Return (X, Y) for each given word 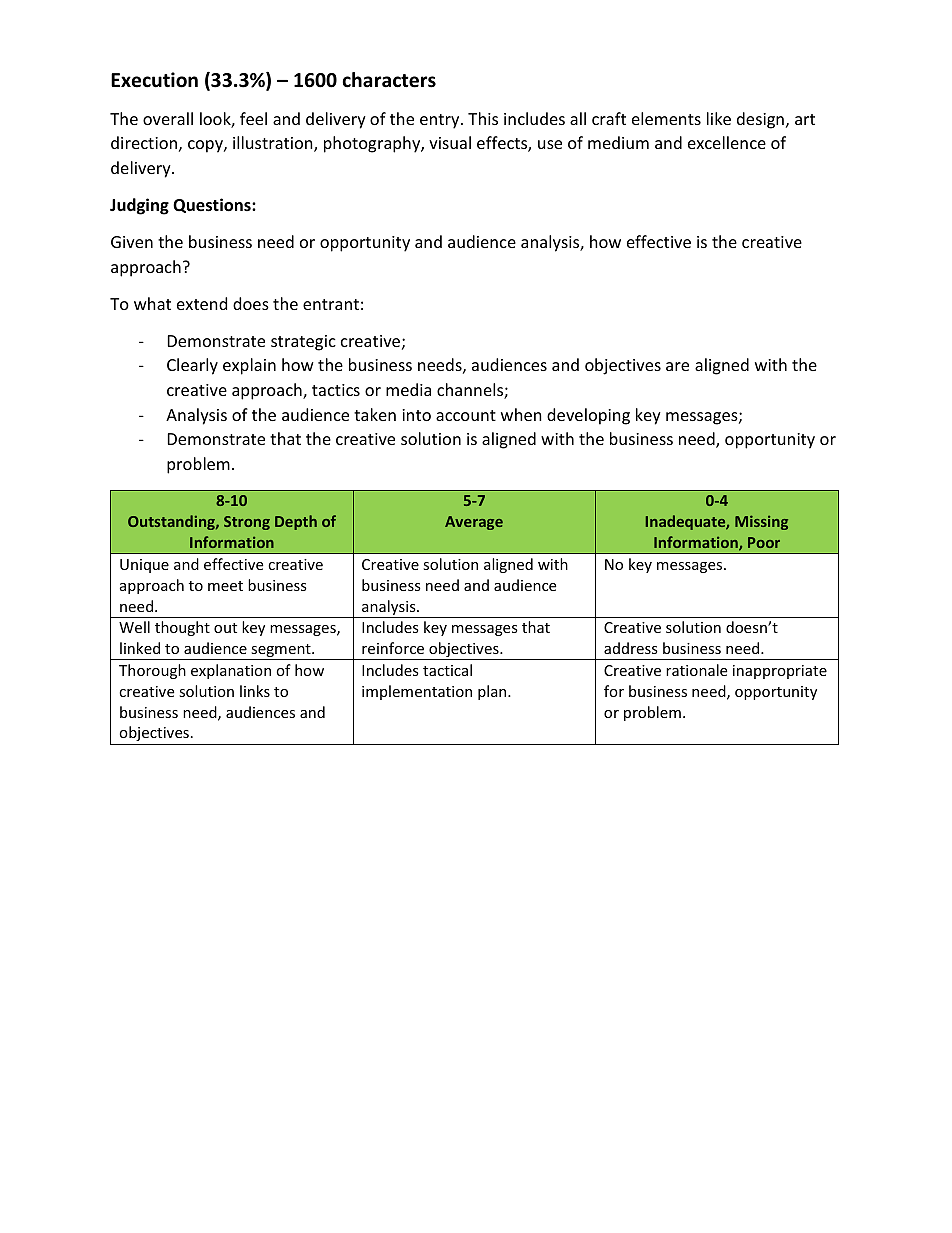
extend (202, 303)
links (255, 691)
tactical (447, 670)
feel (253, 118)
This (483, 118)
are (677, 366)
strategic (303, 343)
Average (474, 523)
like (719, 118)
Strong (247, 523)
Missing (761, 522)
